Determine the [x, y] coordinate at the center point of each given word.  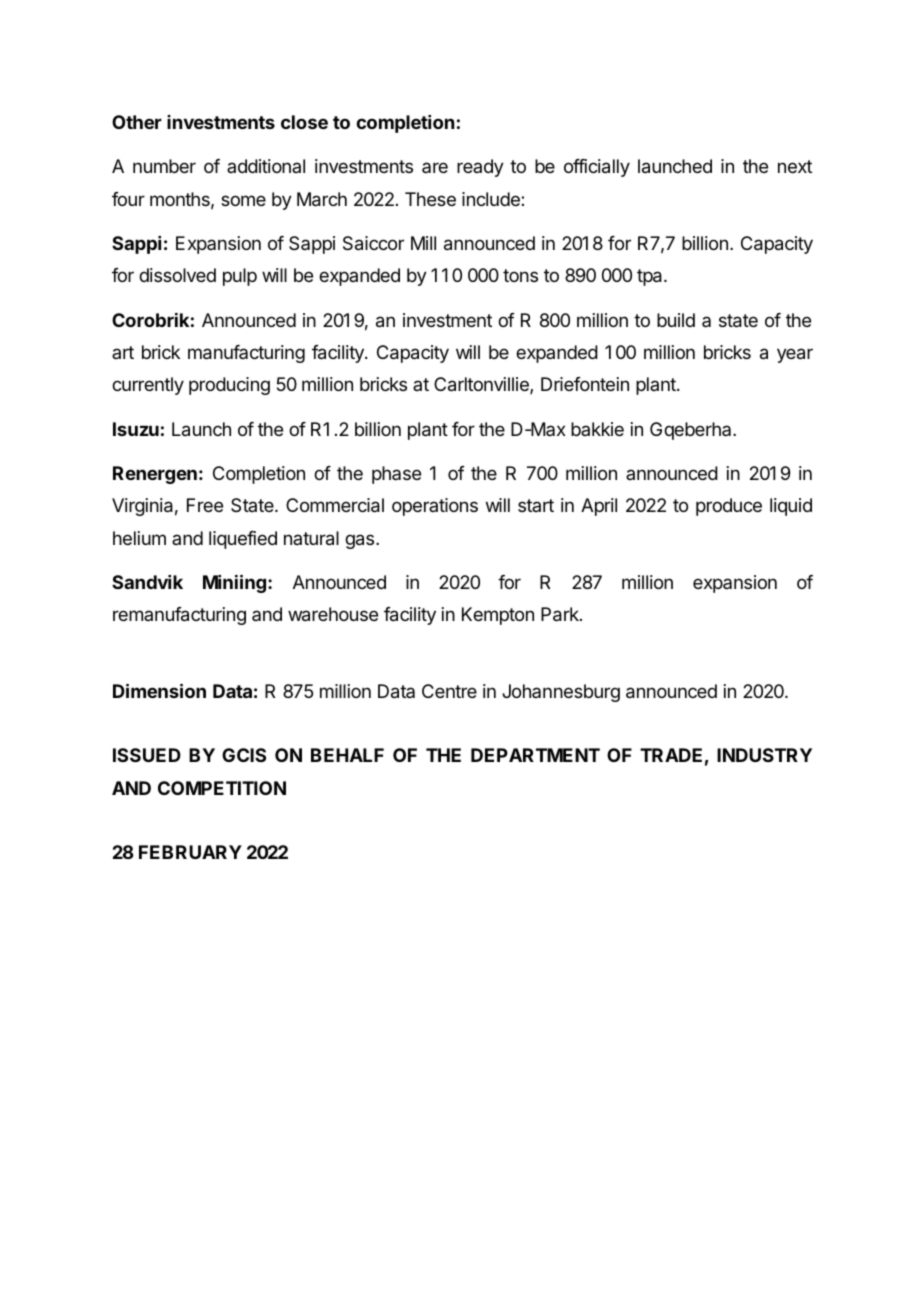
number [164, 166]
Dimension [159, 690]
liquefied [243, 540]
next [795, 166]
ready [480, 168]
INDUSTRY [764, 755]
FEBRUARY [190, 852]
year [795, 355]
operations [435, 507]
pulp [240, 277]
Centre [449, 691]
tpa [651, 277]
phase [396, 475]
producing [229, 386]
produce [729, 507]
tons [520, 275]
